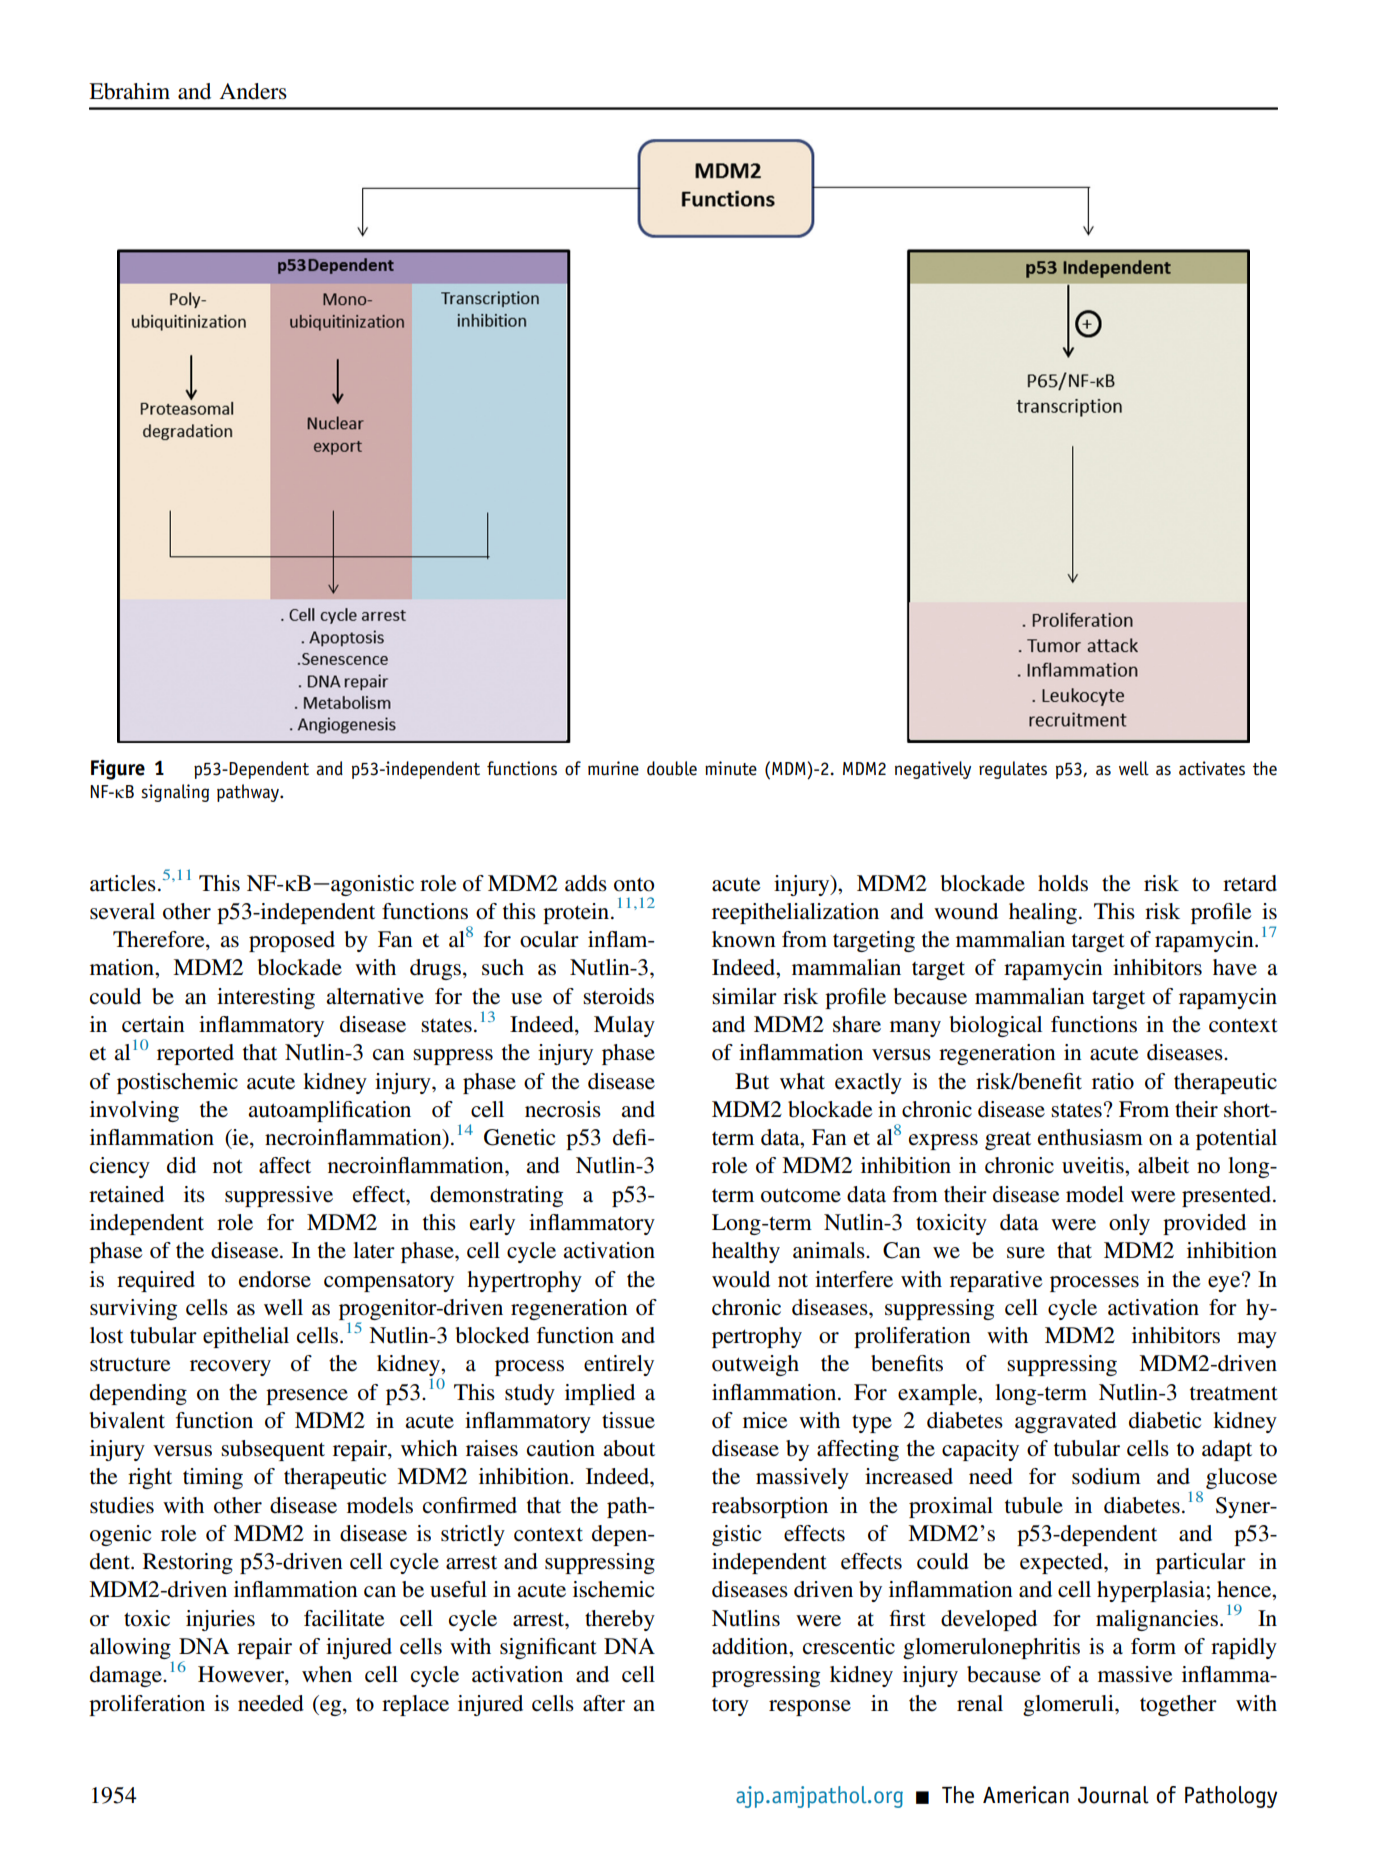  I want to click on activates, so click(1212, 768).
